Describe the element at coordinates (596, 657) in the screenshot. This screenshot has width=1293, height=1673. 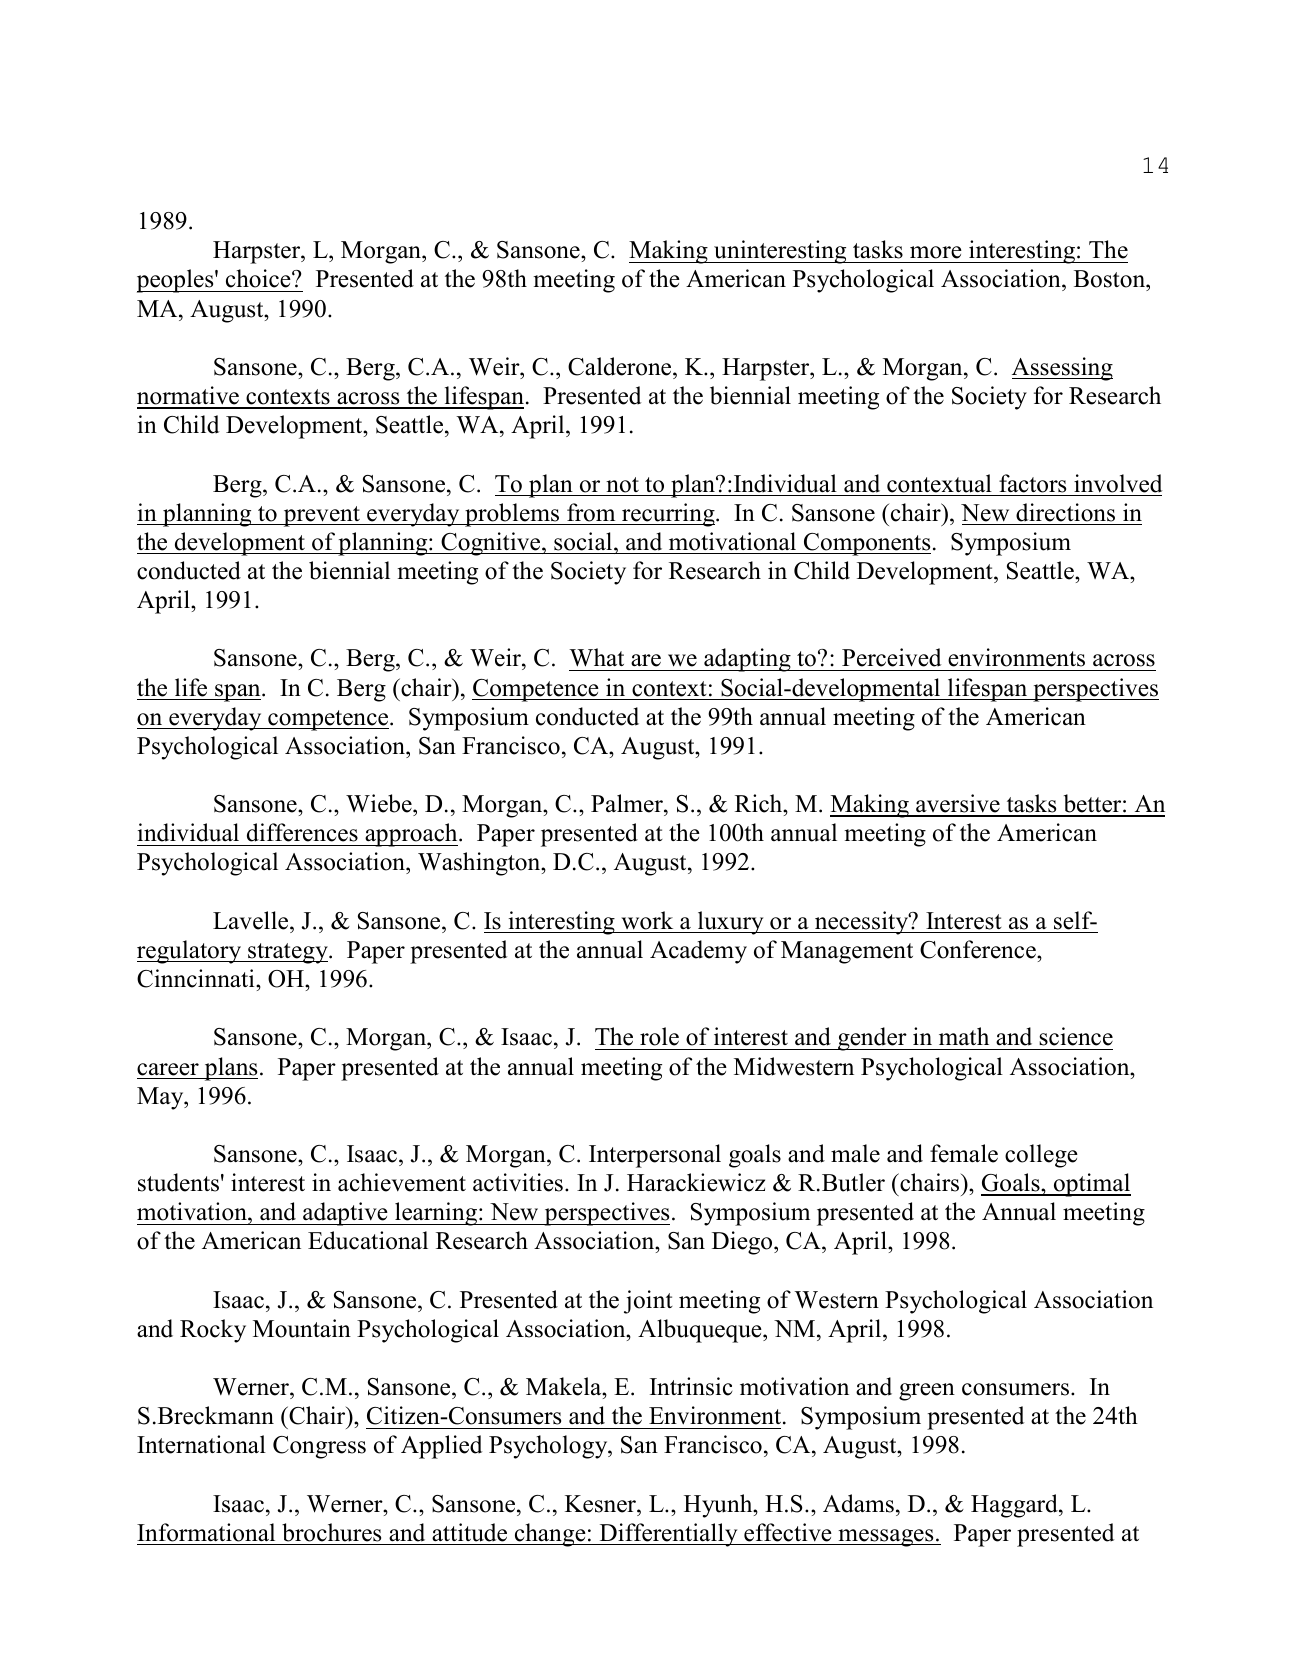
I see `What` at that location.
